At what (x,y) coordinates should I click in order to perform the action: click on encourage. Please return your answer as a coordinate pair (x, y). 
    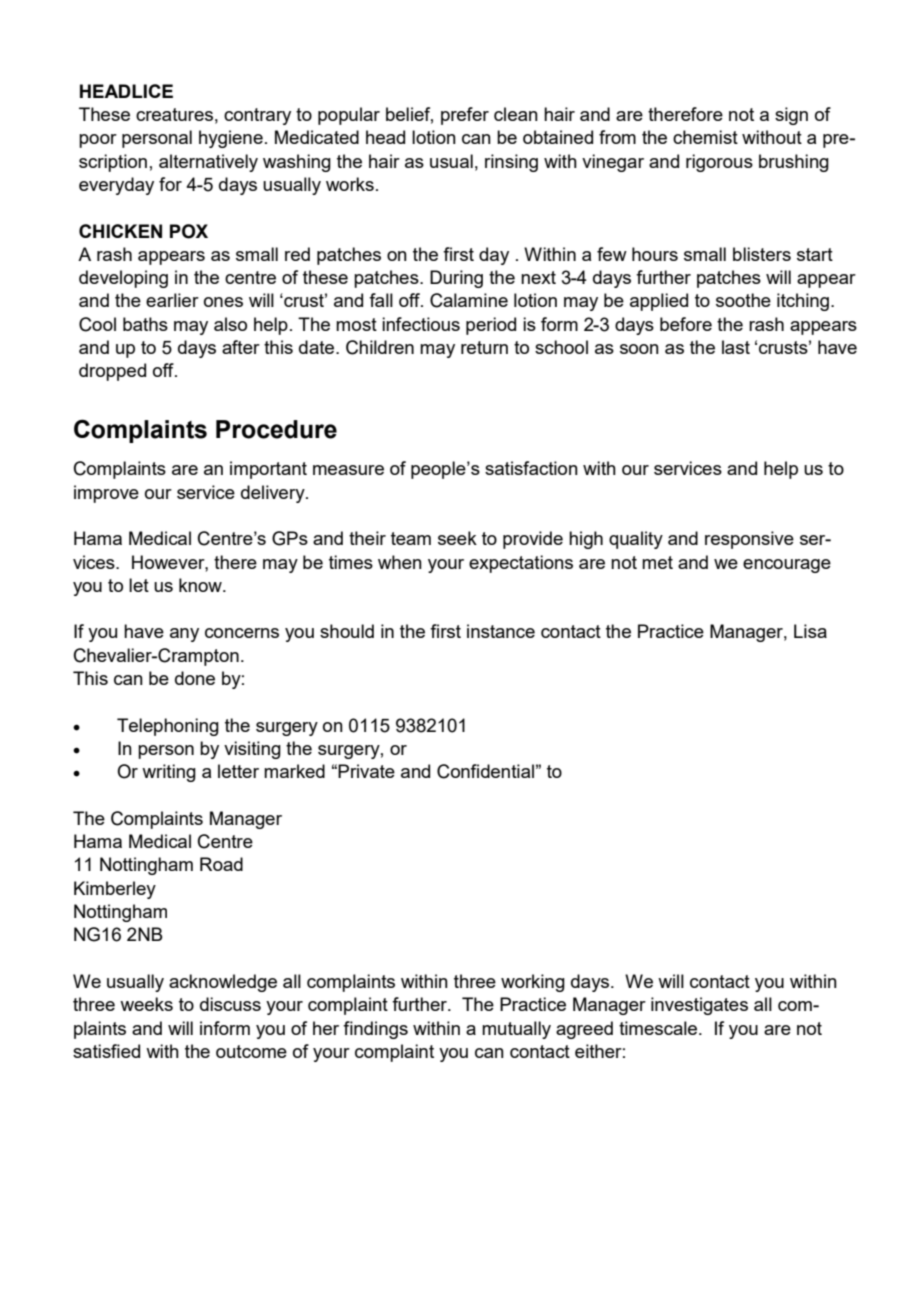
    Looking at the image, I should click on (787, 566).
